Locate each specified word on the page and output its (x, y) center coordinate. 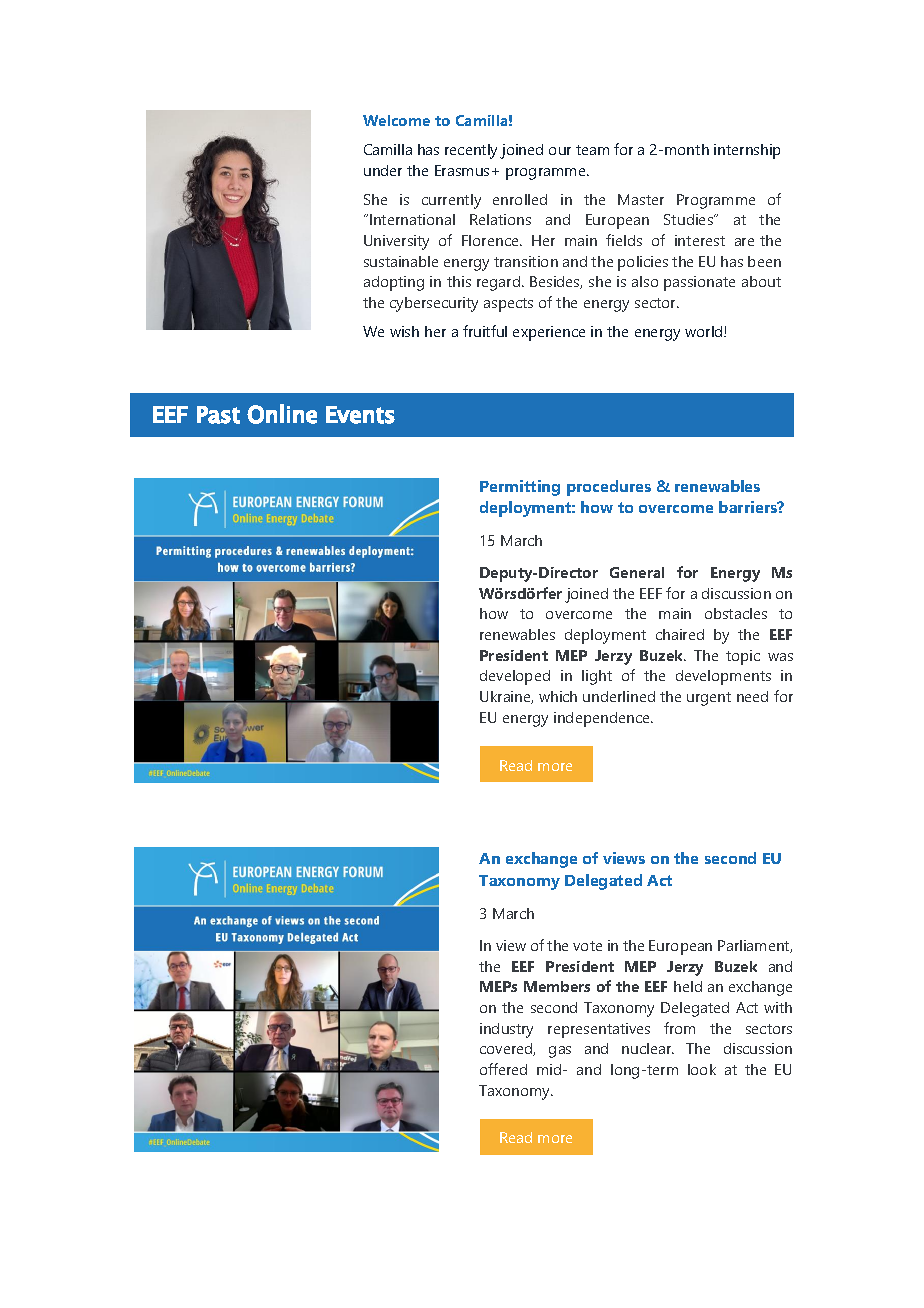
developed (515, 677)
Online (282, 414)
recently (471, 151)
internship (747, 151)
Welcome (396, 120)
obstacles (736, 613)
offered (503, 1069)
